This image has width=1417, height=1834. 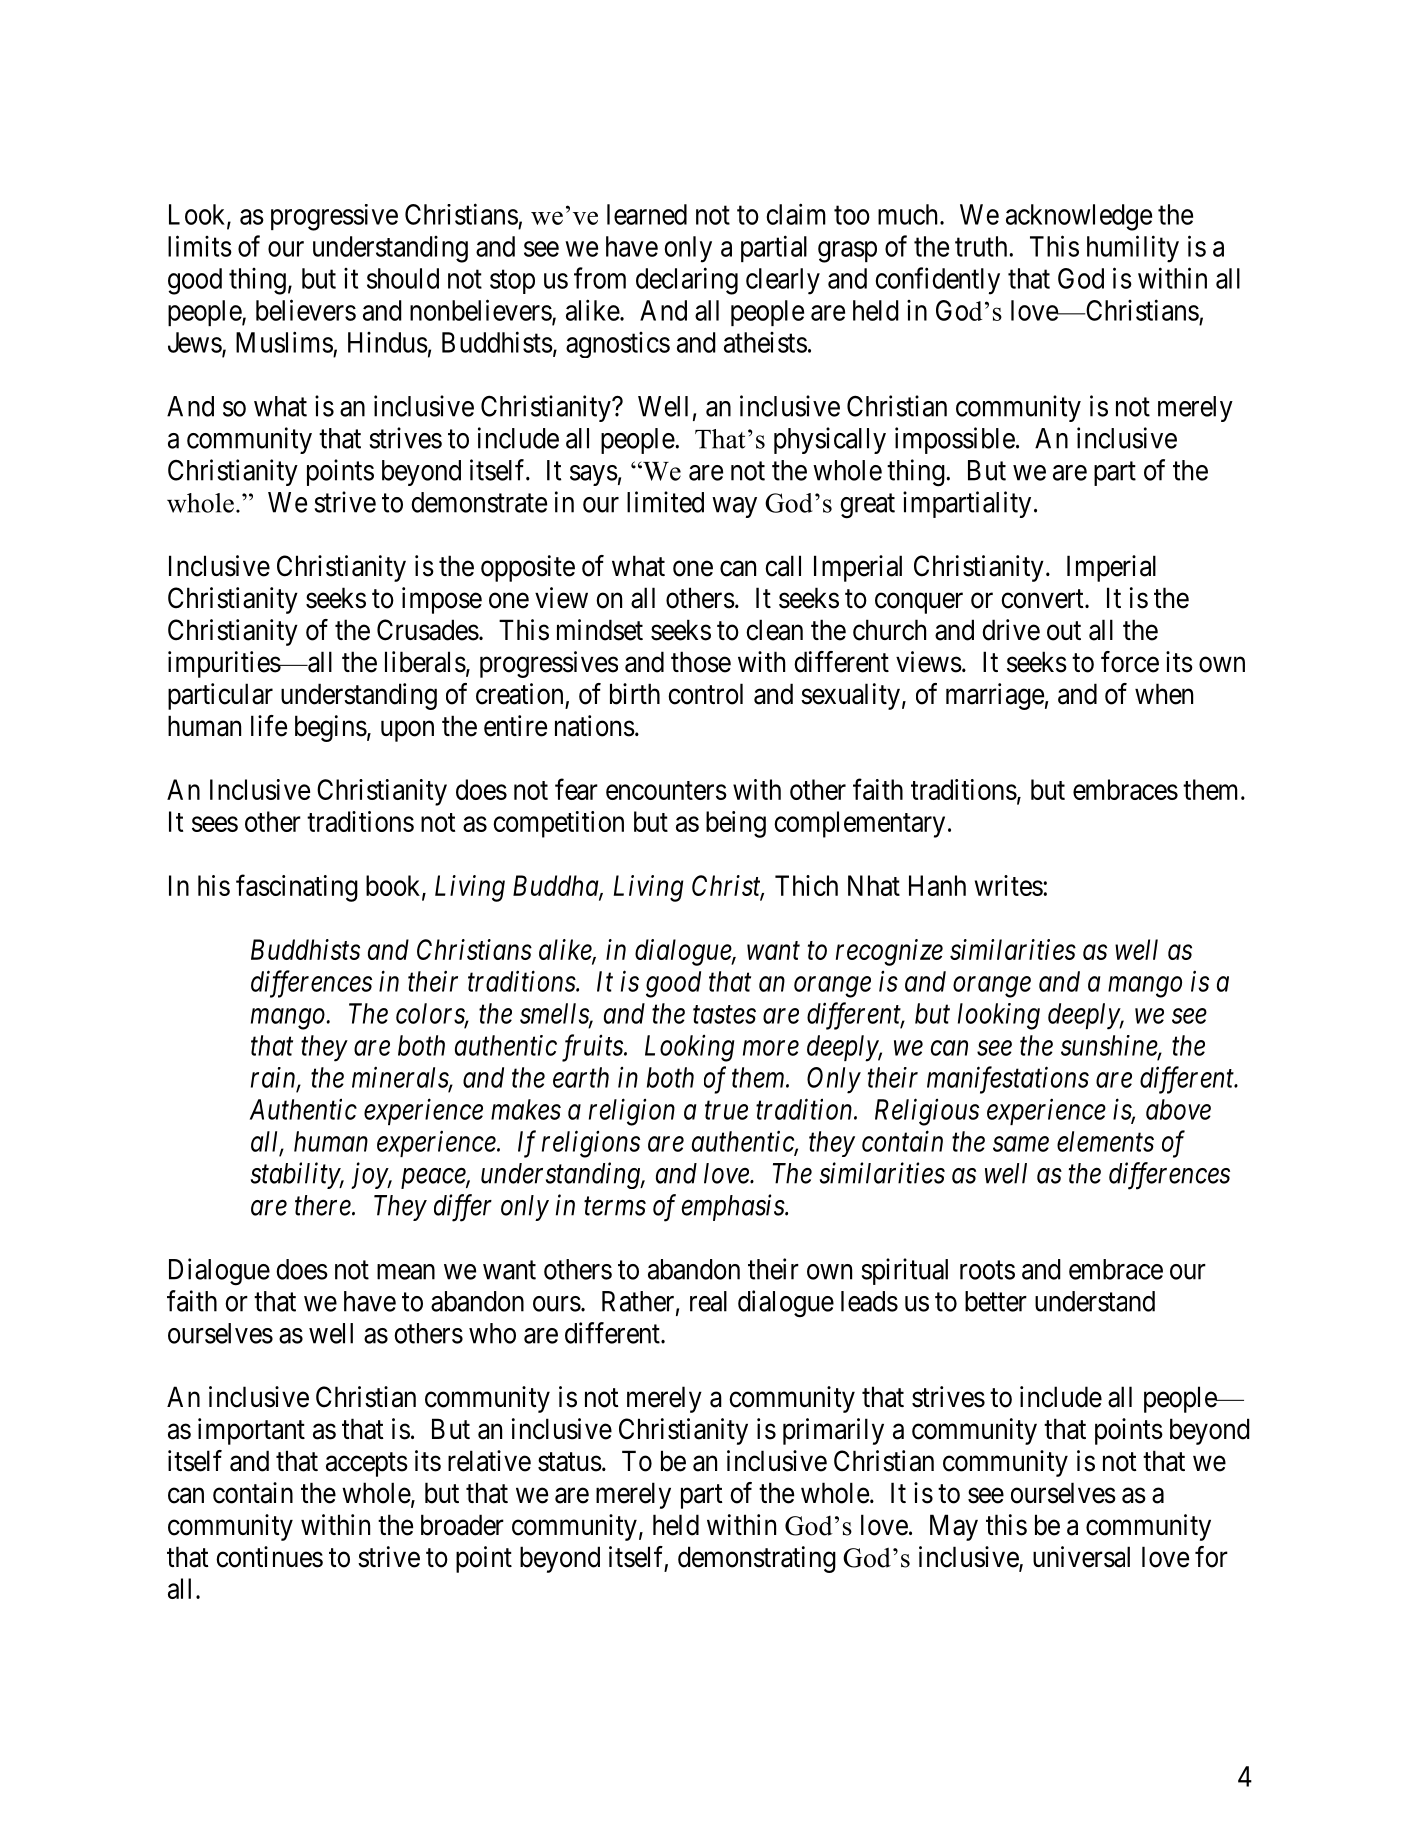 I want to click on declaring, so click(x=687, y=281).
